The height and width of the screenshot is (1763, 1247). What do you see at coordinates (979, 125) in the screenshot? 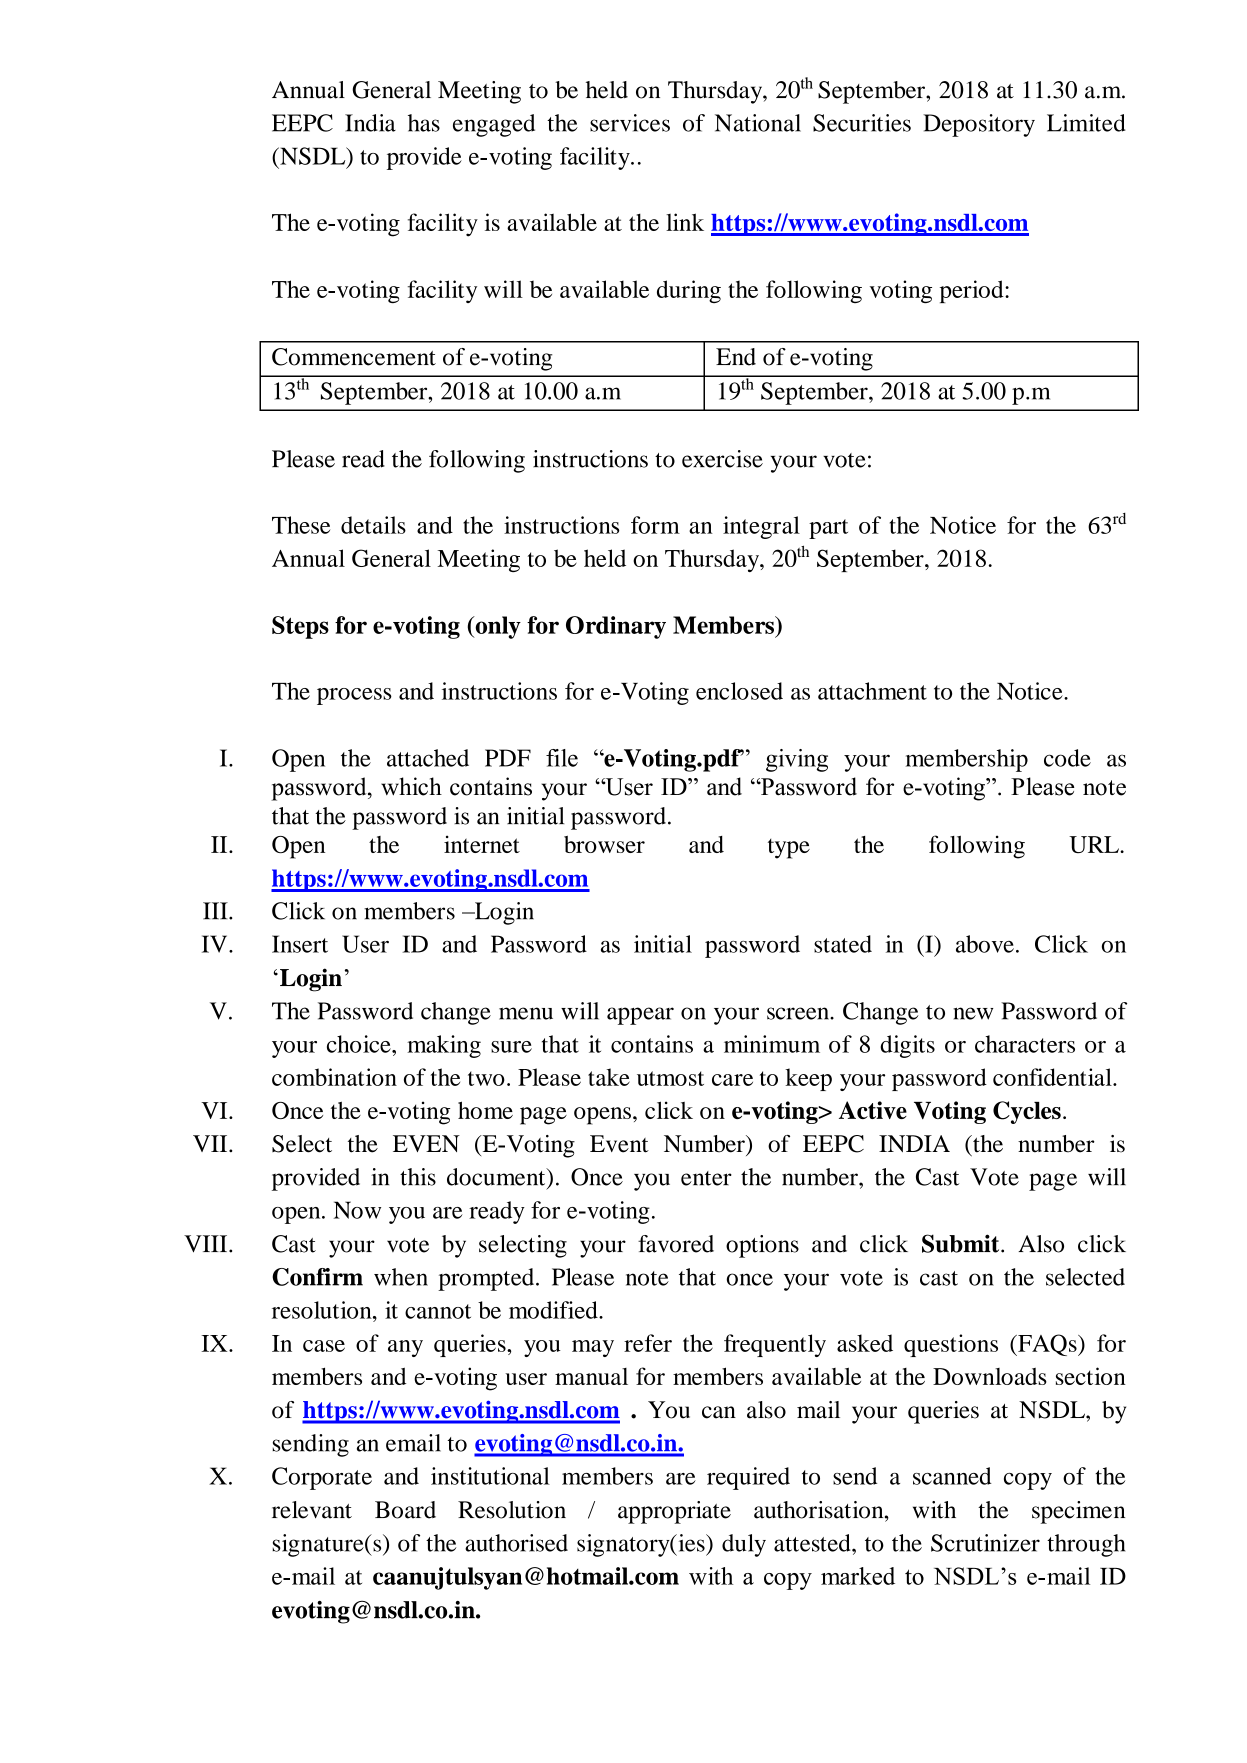
I see `Depository` at bounding box center [979, 125].
